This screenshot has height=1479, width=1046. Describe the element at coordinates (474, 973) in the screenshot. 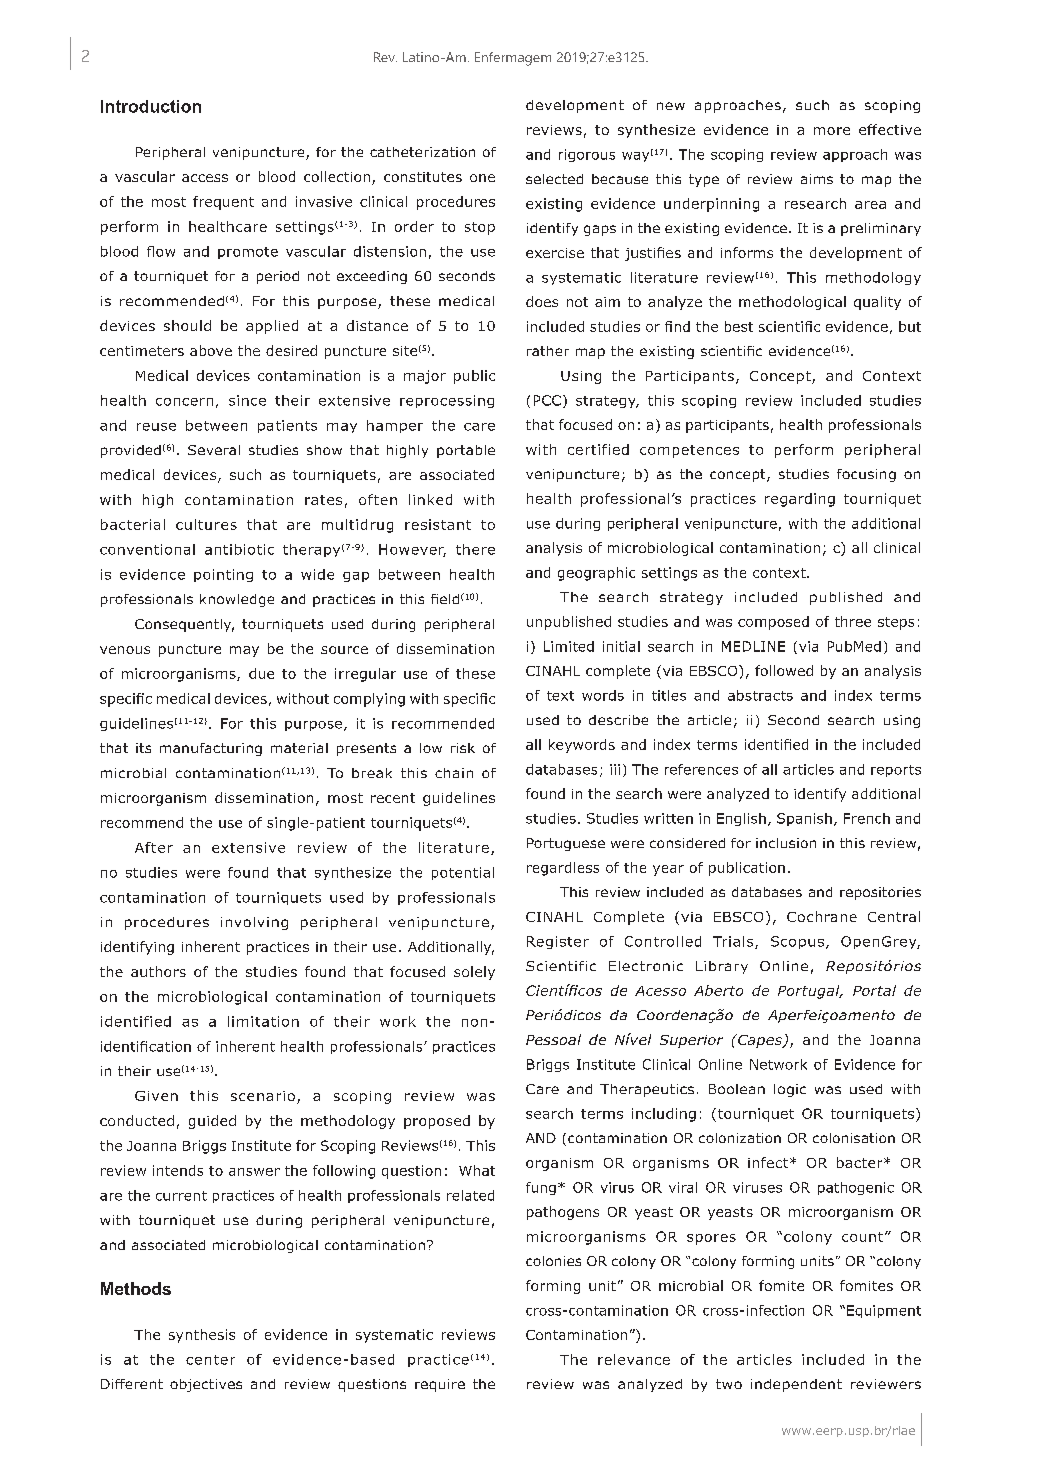

I see `solely` at that location.
